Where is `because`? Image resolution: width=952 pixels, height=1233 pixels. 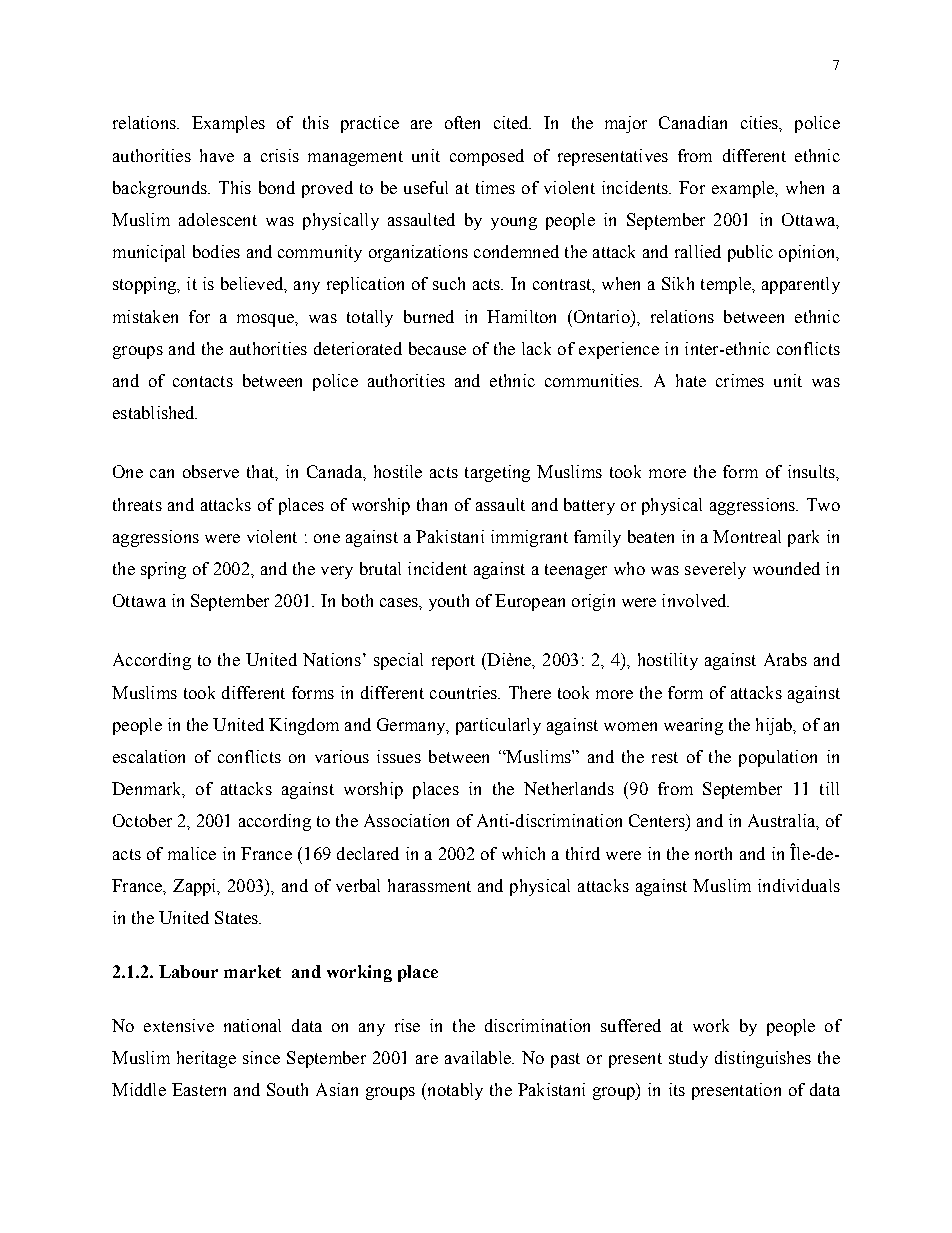
because is located at coordinates (437, 348).
